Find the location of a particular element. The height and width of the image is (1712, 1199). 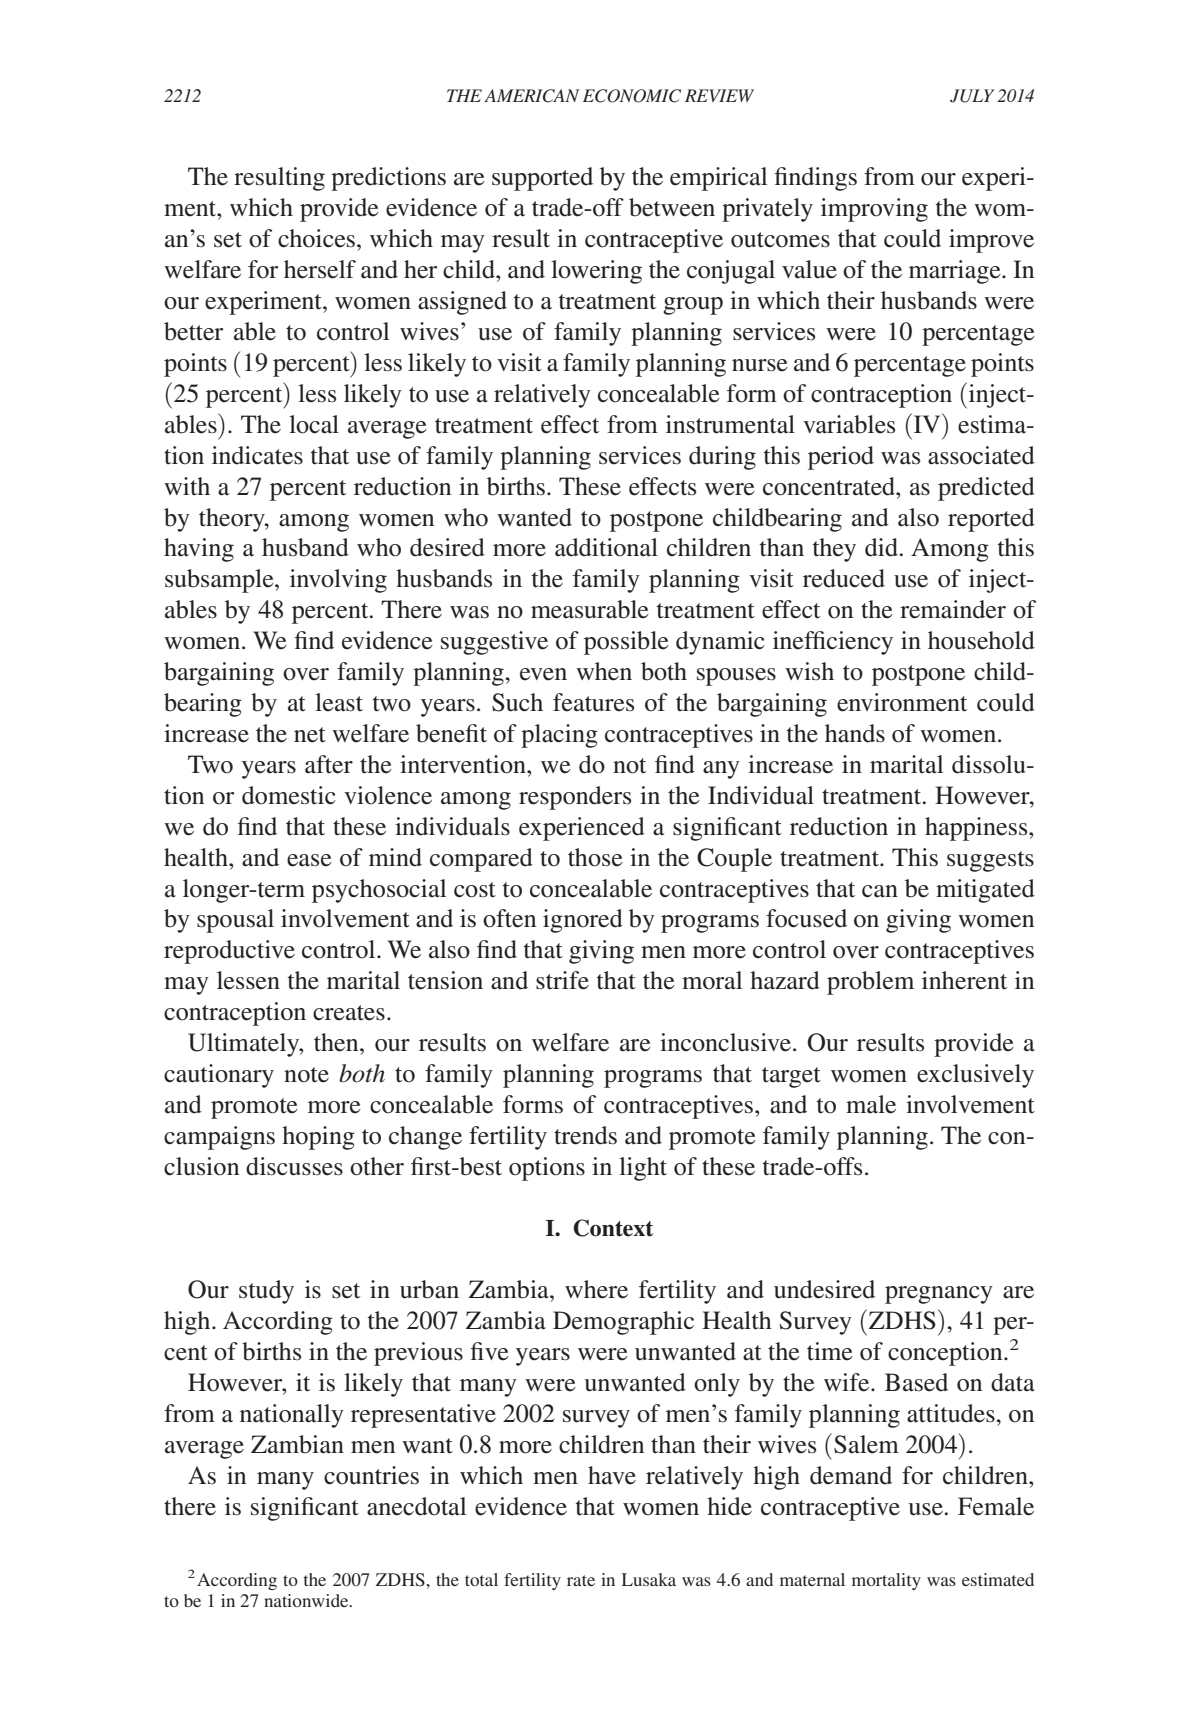

possible is located at coordinates (626, 643).
